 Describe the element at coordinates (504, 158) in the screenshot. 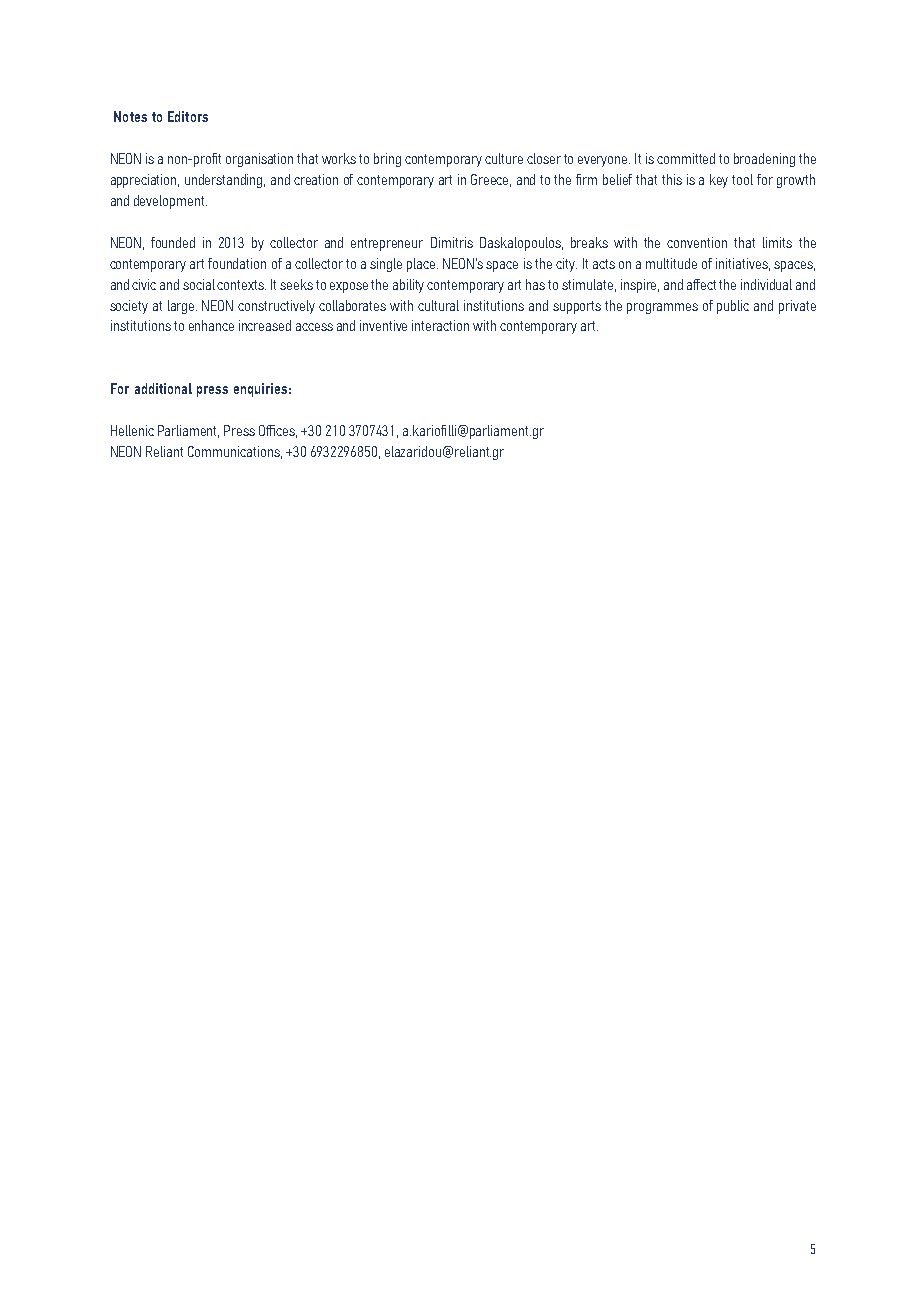

I see `culture` at that location.
